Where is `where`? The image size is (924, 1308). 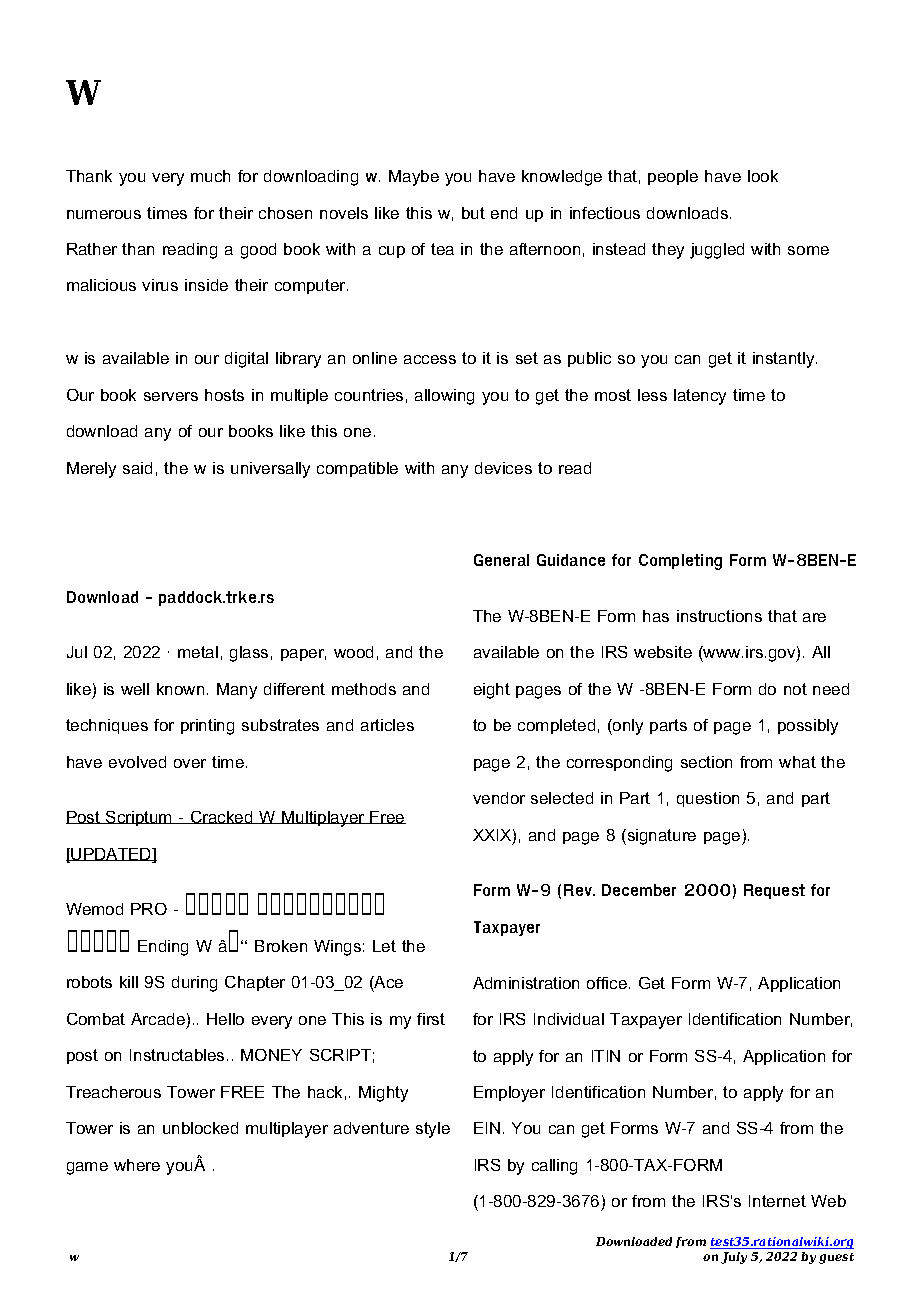
where is located at coordinates (137, 1165).
